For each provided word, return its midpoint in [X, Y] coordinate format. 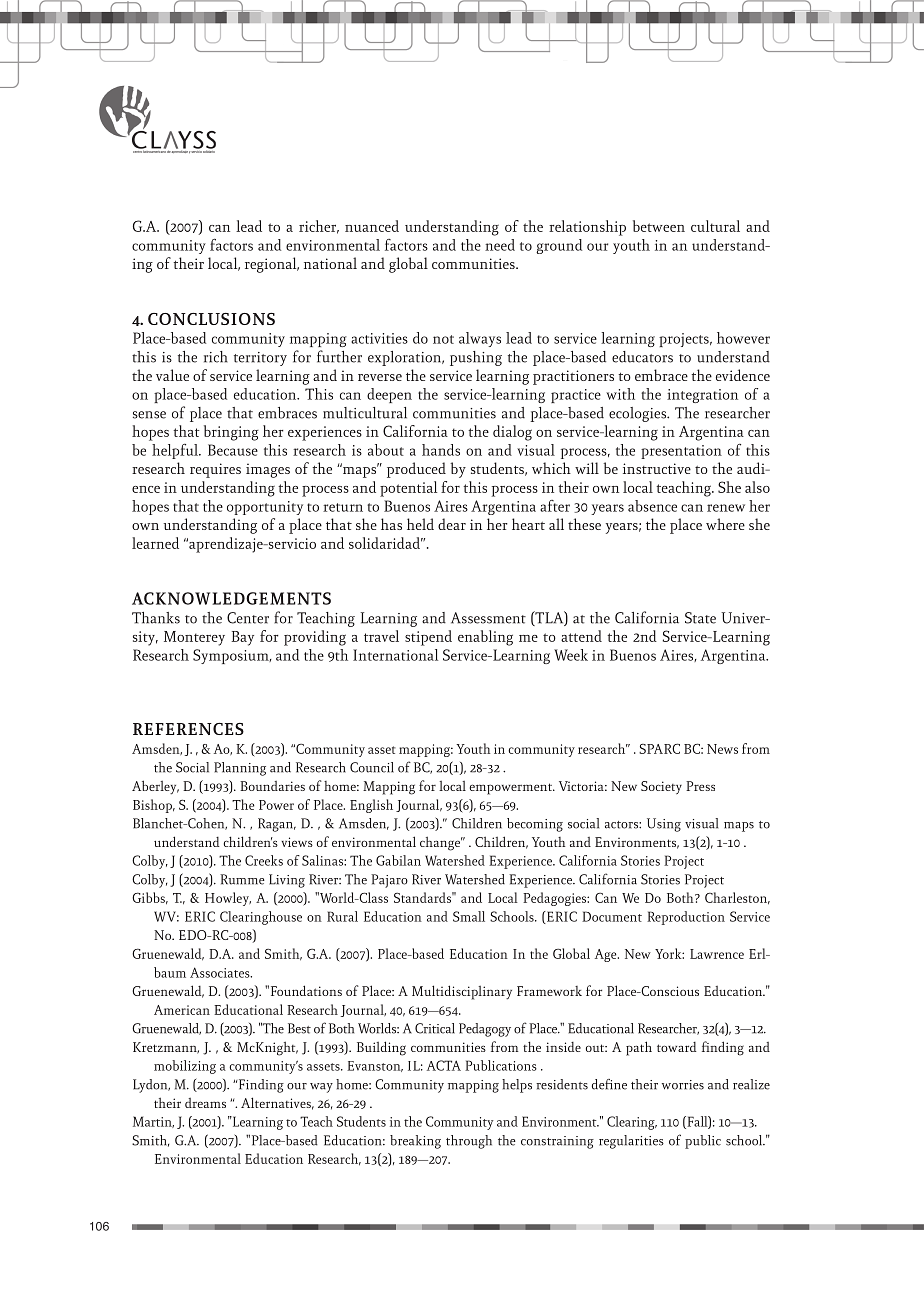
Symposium [232, 656]
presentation [681, 452]
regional [272, 265]
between [659, 226]
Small [469, 916]
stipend [428, 638]
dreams [205, 1103]
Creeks [264, 860]
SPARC [659, 748]
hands [441, 450]
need [500, 245]
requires [215, 470]
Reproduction [686, 918]
